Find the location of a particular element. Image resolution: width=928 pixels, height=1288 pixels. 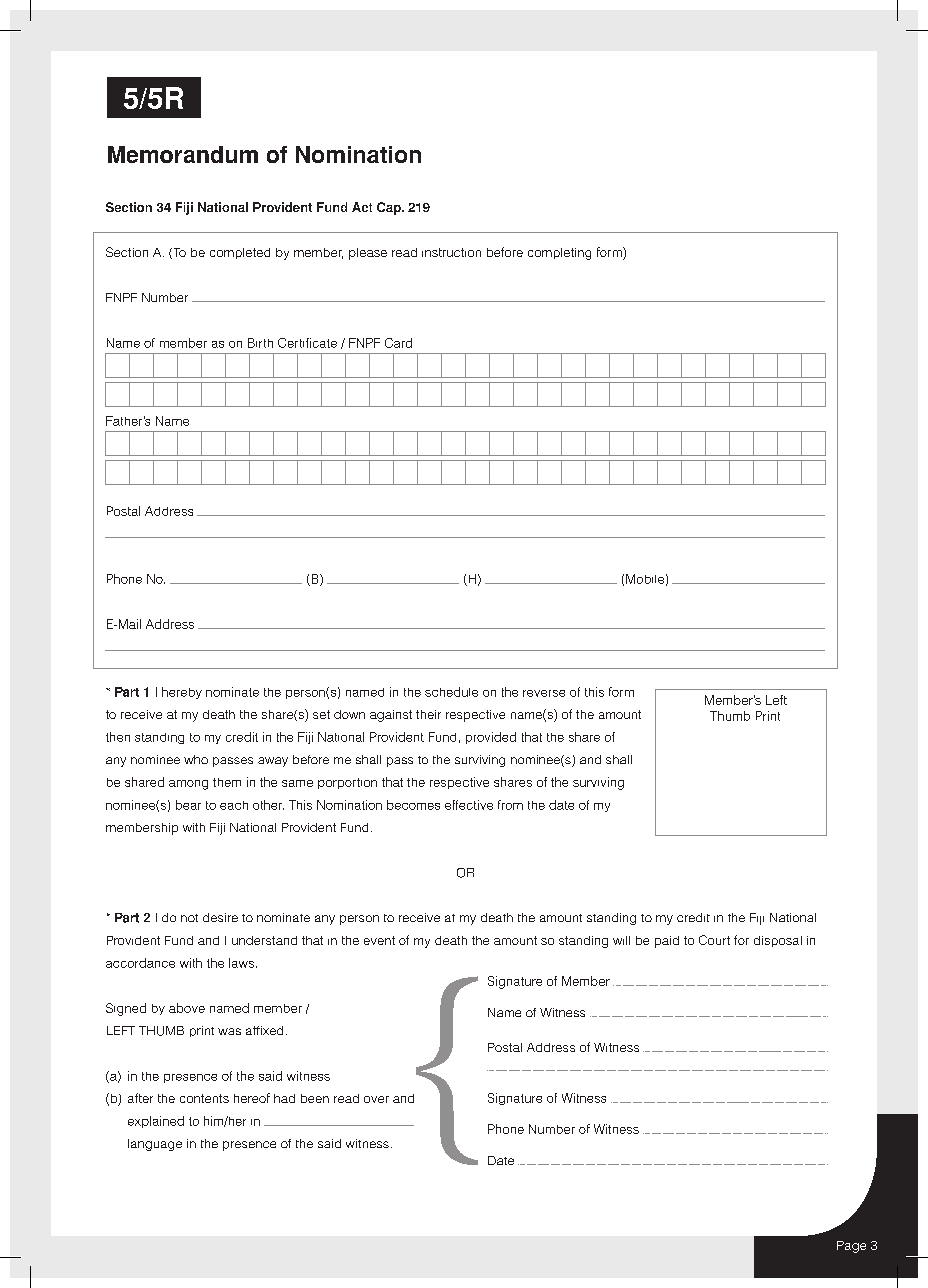

Birth is located at coordinates (260, 343).
